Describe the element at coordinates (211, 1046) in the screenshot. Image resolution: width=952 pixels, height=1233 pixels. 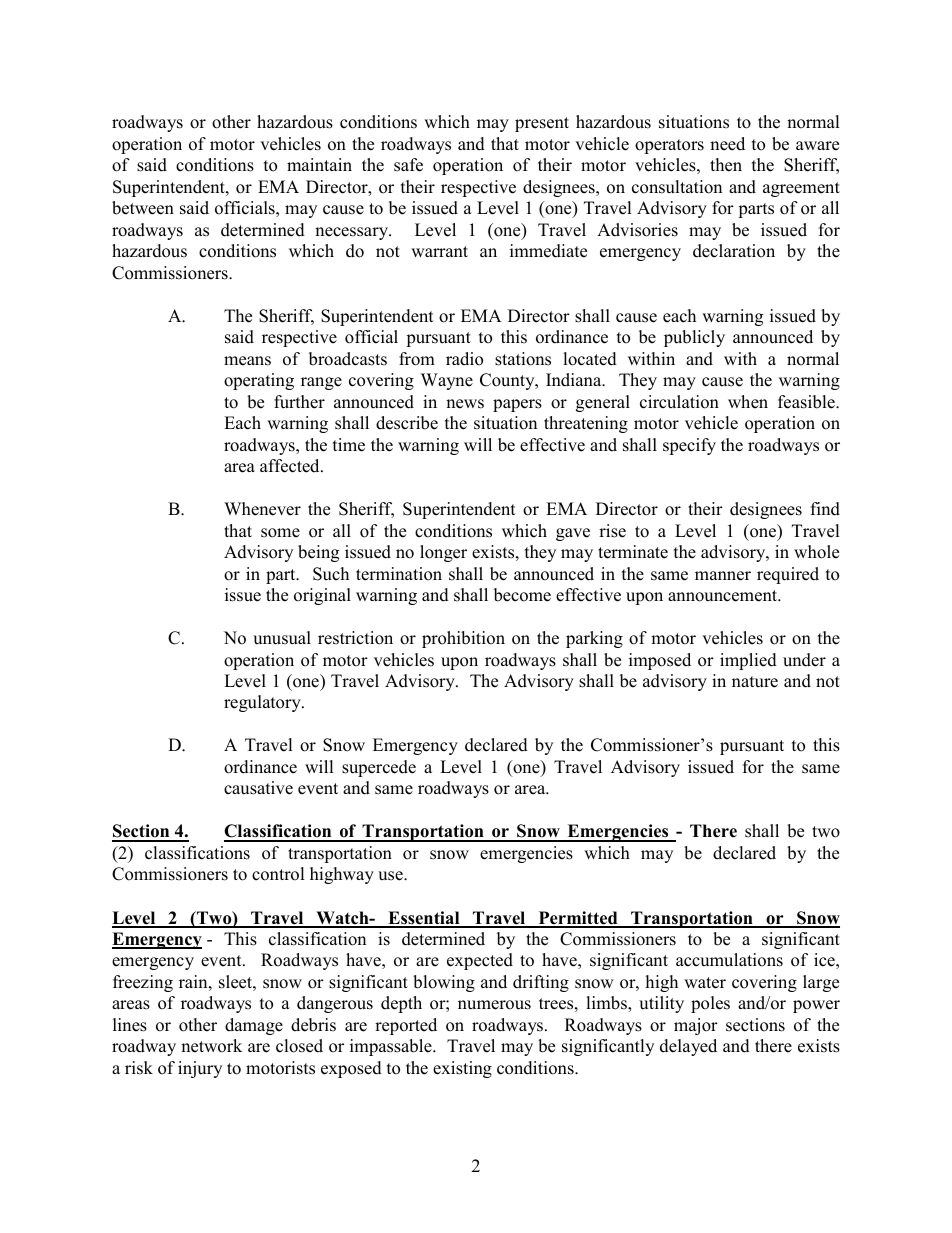
I see `network` at that location.
